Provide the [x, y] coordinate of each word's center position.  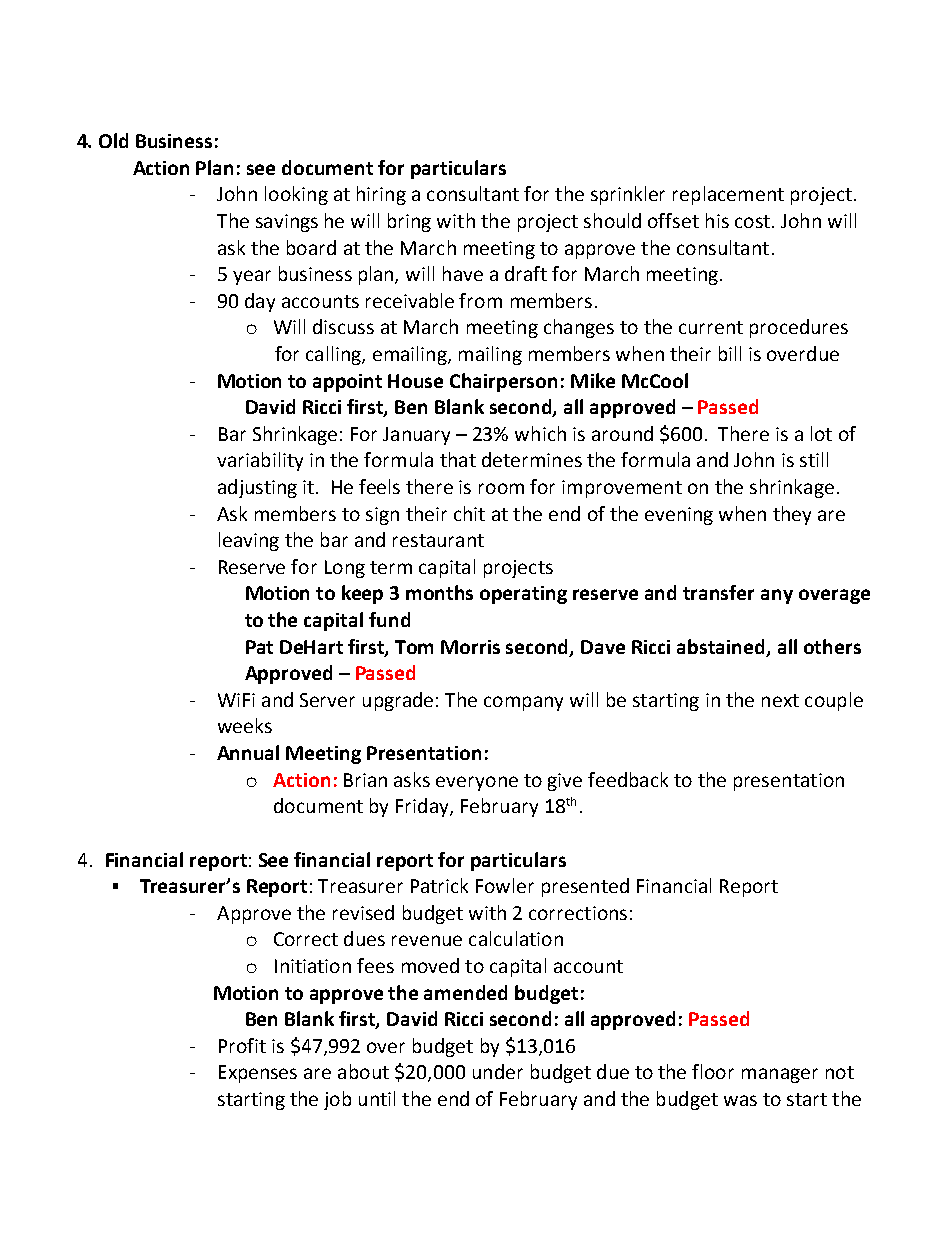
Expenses [258, 1074]
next [780, 700]
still [814, 459]
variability [260, 461]
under [498, 1071]
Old [113, 140]
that [458, 459]
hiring [381, 195]
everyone [477, 783]
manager [780, 1075]
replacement [728, 195]
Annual [248, 752]
